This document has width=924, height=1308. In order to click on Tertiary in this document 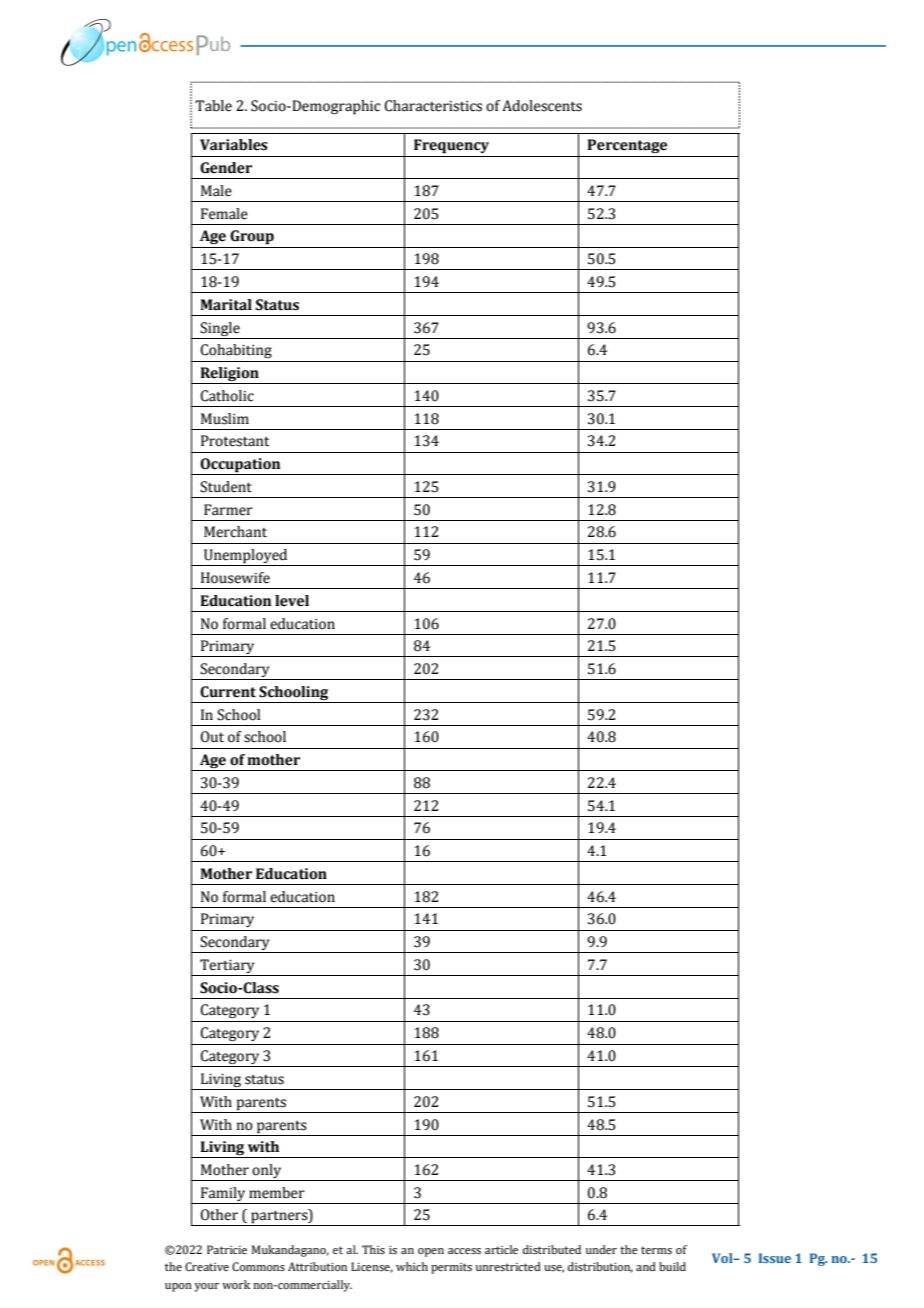, I will do `click(227, 967)`.
